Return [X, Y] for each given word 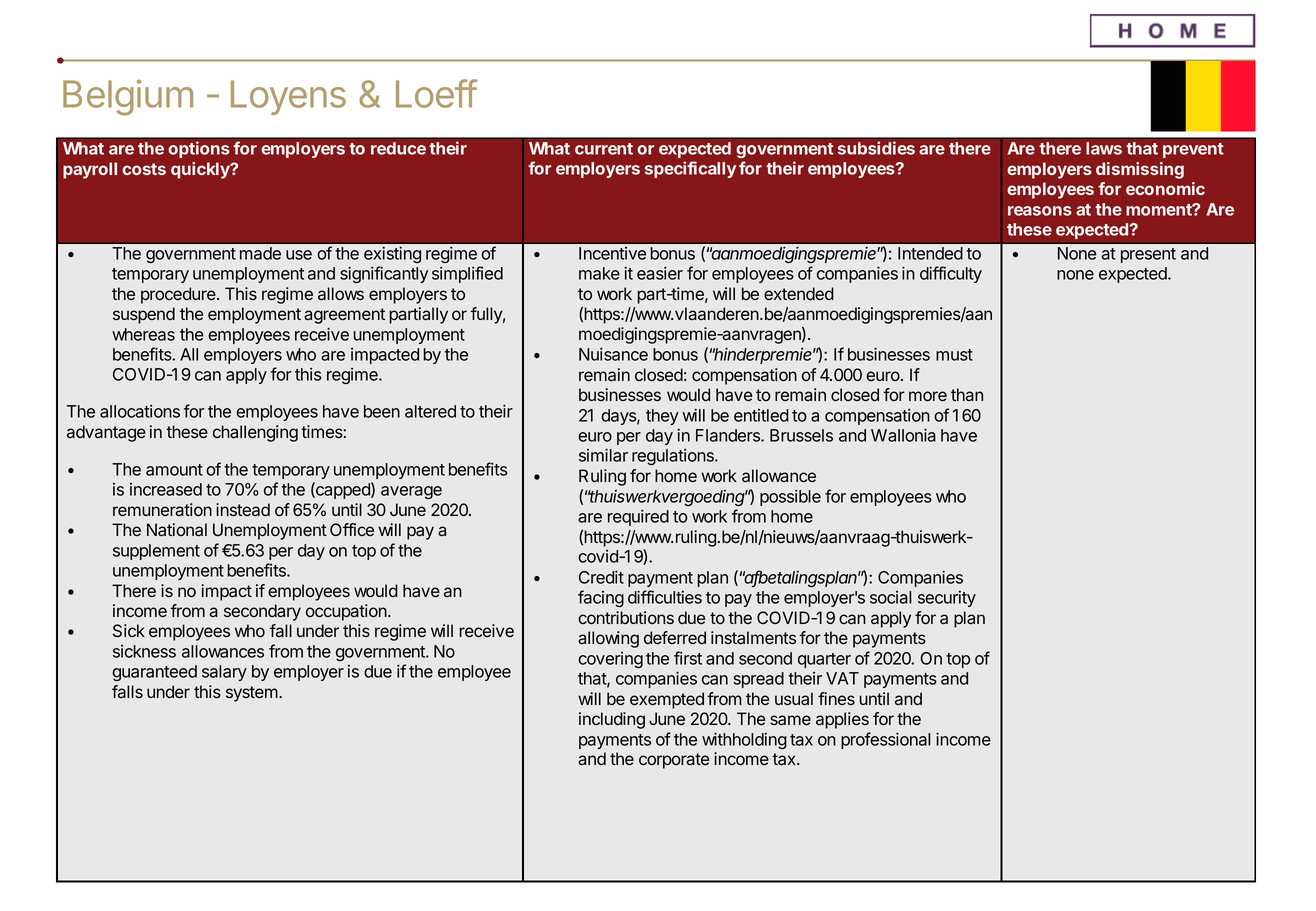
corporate [674, 761]
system [252, 694]
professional [886, 740]
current [604, 149]
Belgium [128, 98]
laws [1104, 148]
